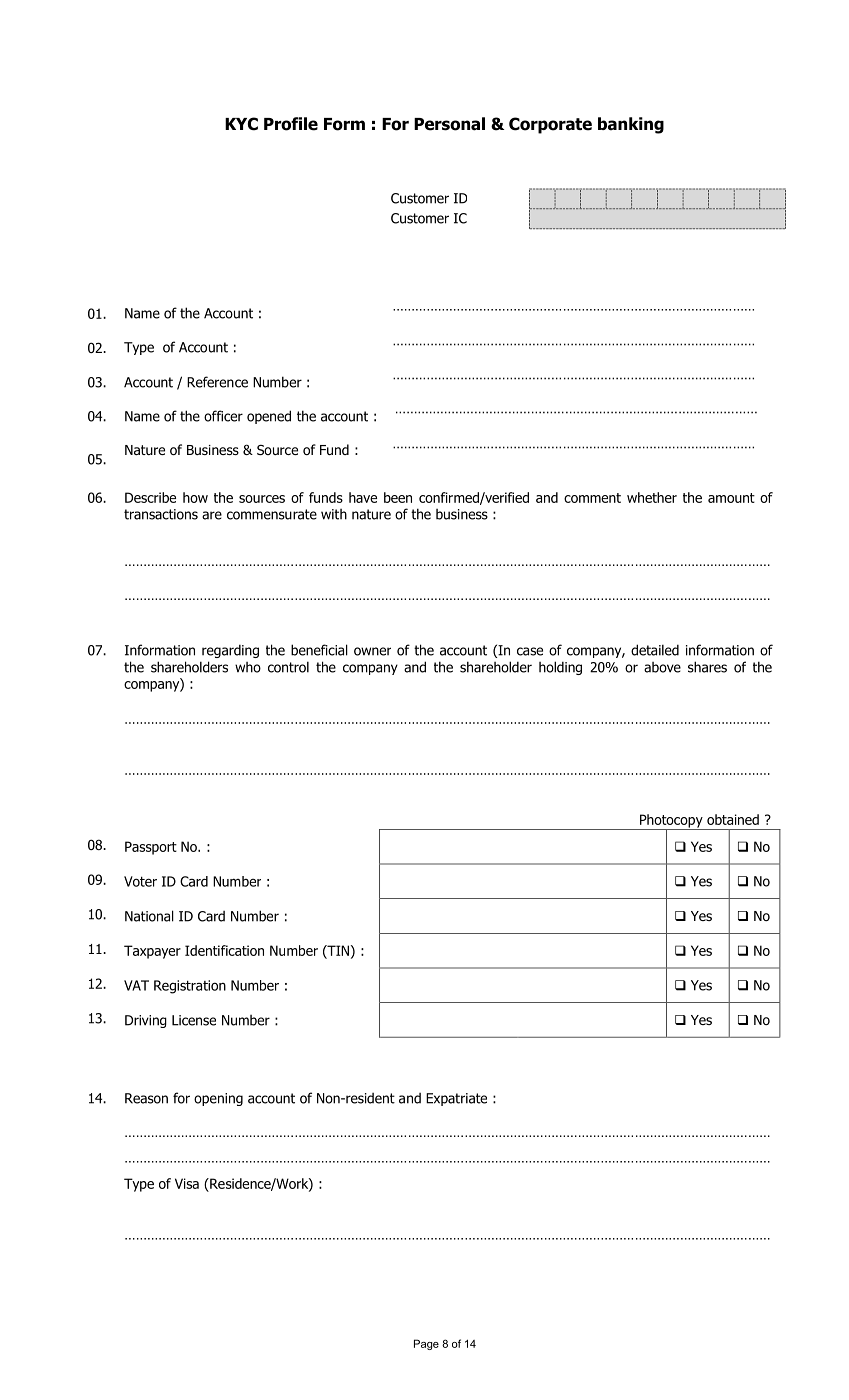 This image has height=1400, width=849. What do you see at coordinates (187, 1183) in the image?
I see `Visa` at bounding box center [187, 1183].
